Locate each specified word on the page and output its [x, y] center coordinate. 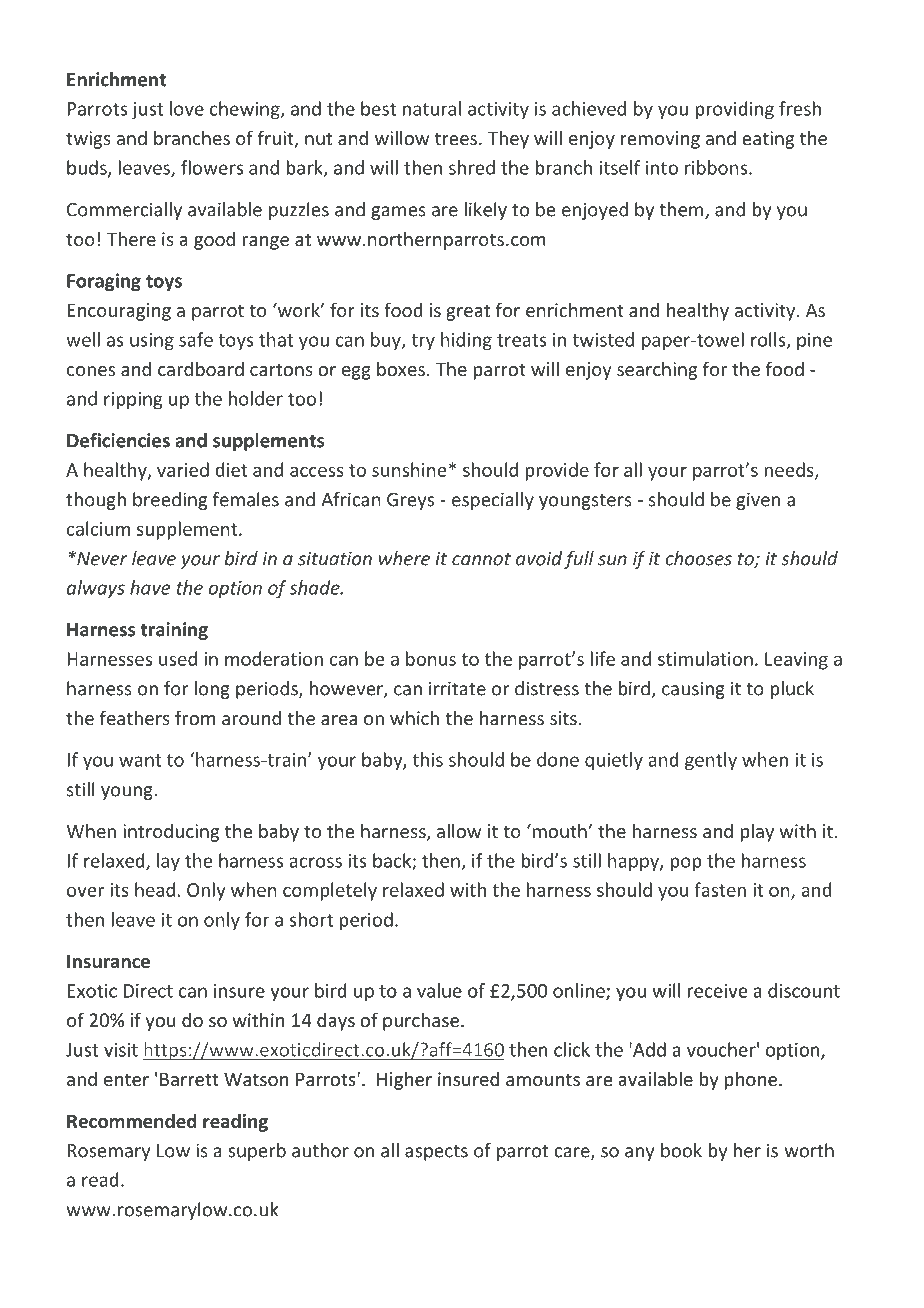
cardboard [201, 368]
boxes [401, 368]
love [187, 108]
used [178, 658]
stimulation [705, 658]
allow [459, 830]
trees [456, 138]
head [155, 889]
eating [768, 140]
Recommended [132, 1121]
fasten [720, 889]
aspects [436, 1153]
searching [657, 370]
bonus [431, 658]
